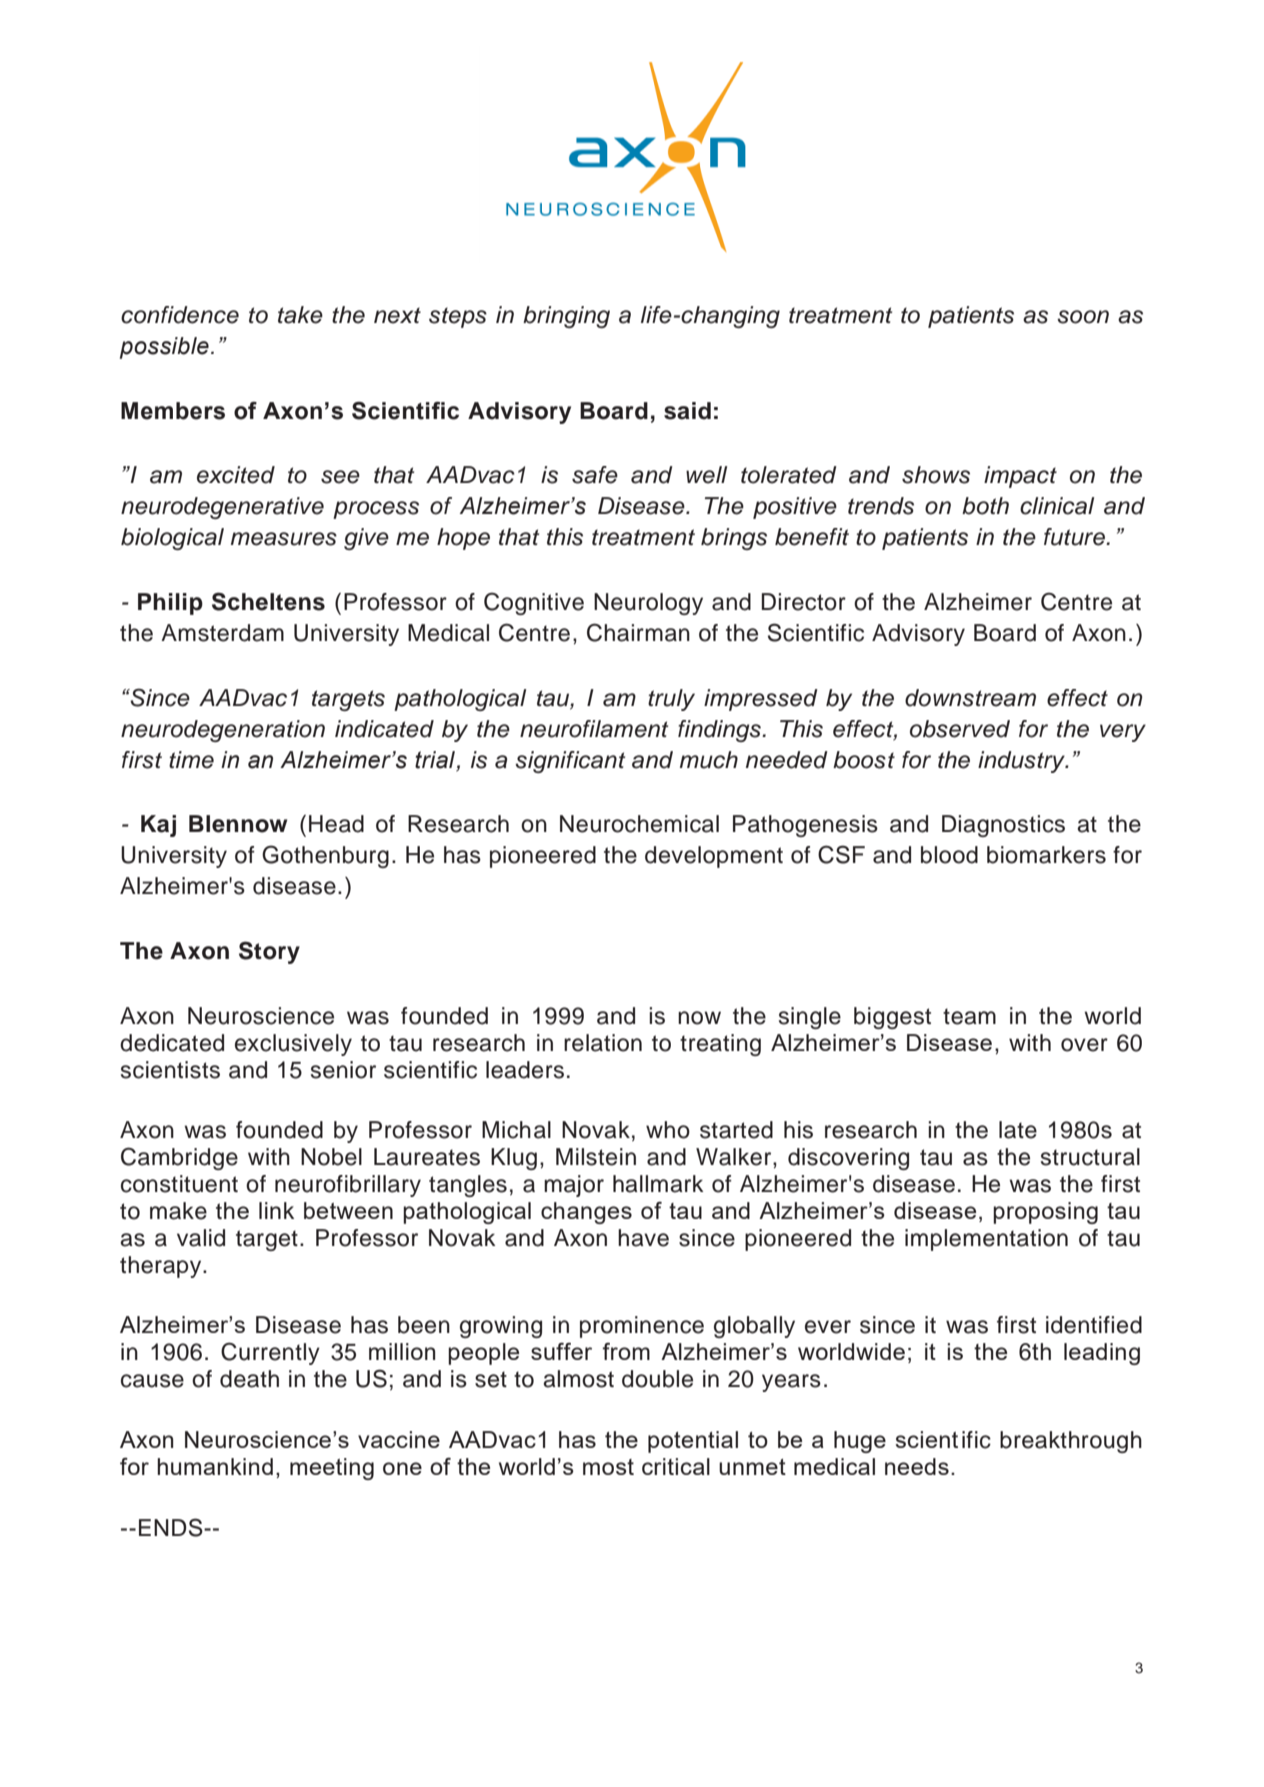 The image size is (1264, 1787). Describe the element at coordinates (1018, 1130) in the screenshot. I see `late` at that location.
